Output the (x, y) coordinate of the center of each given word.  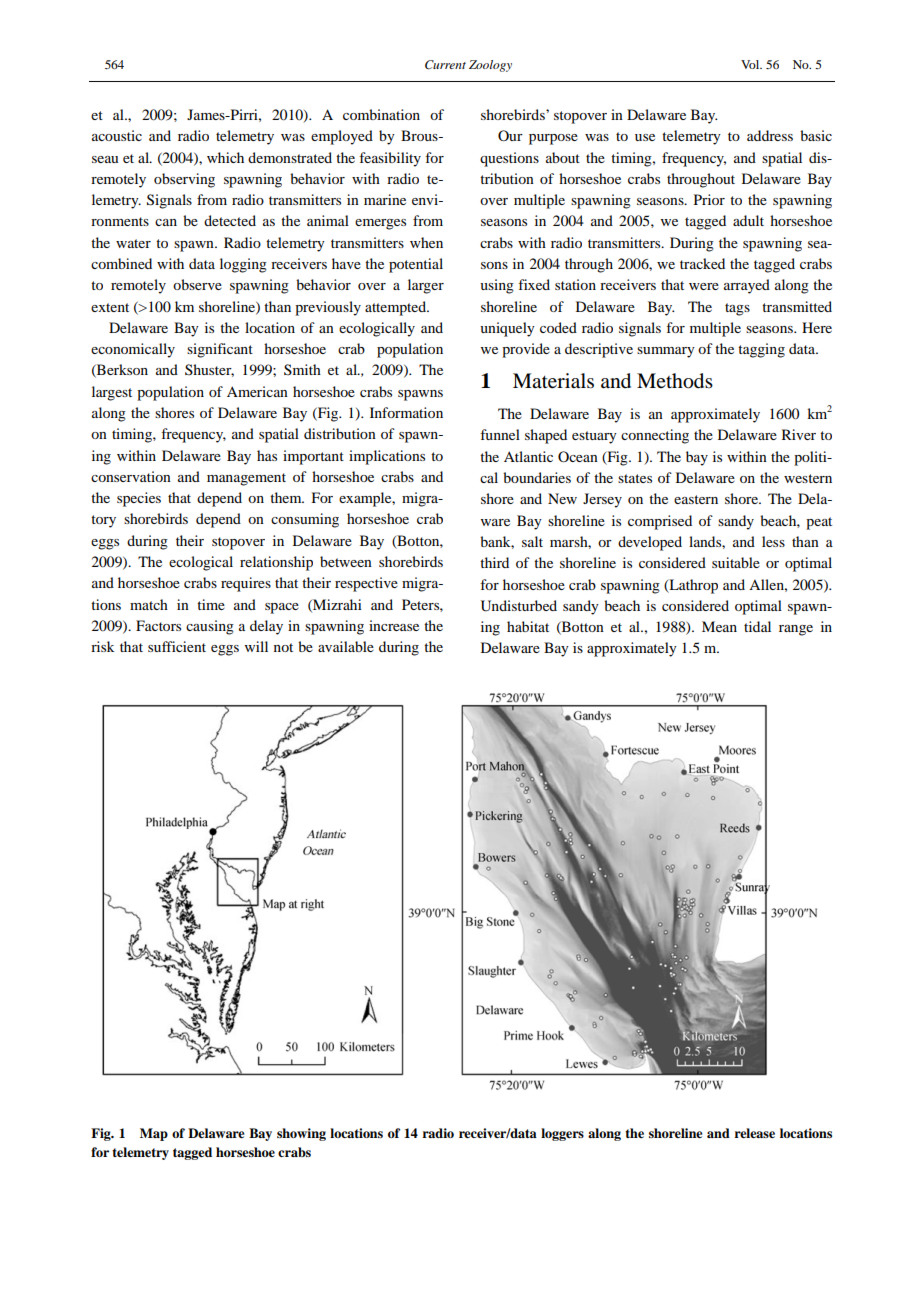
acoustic (117, 135)
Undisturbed (519, 606)
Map (154, 1134)
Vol (751, 64)
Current (445, 65)
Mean (719, 626)
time (211, 604)
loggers (562, 1134)
